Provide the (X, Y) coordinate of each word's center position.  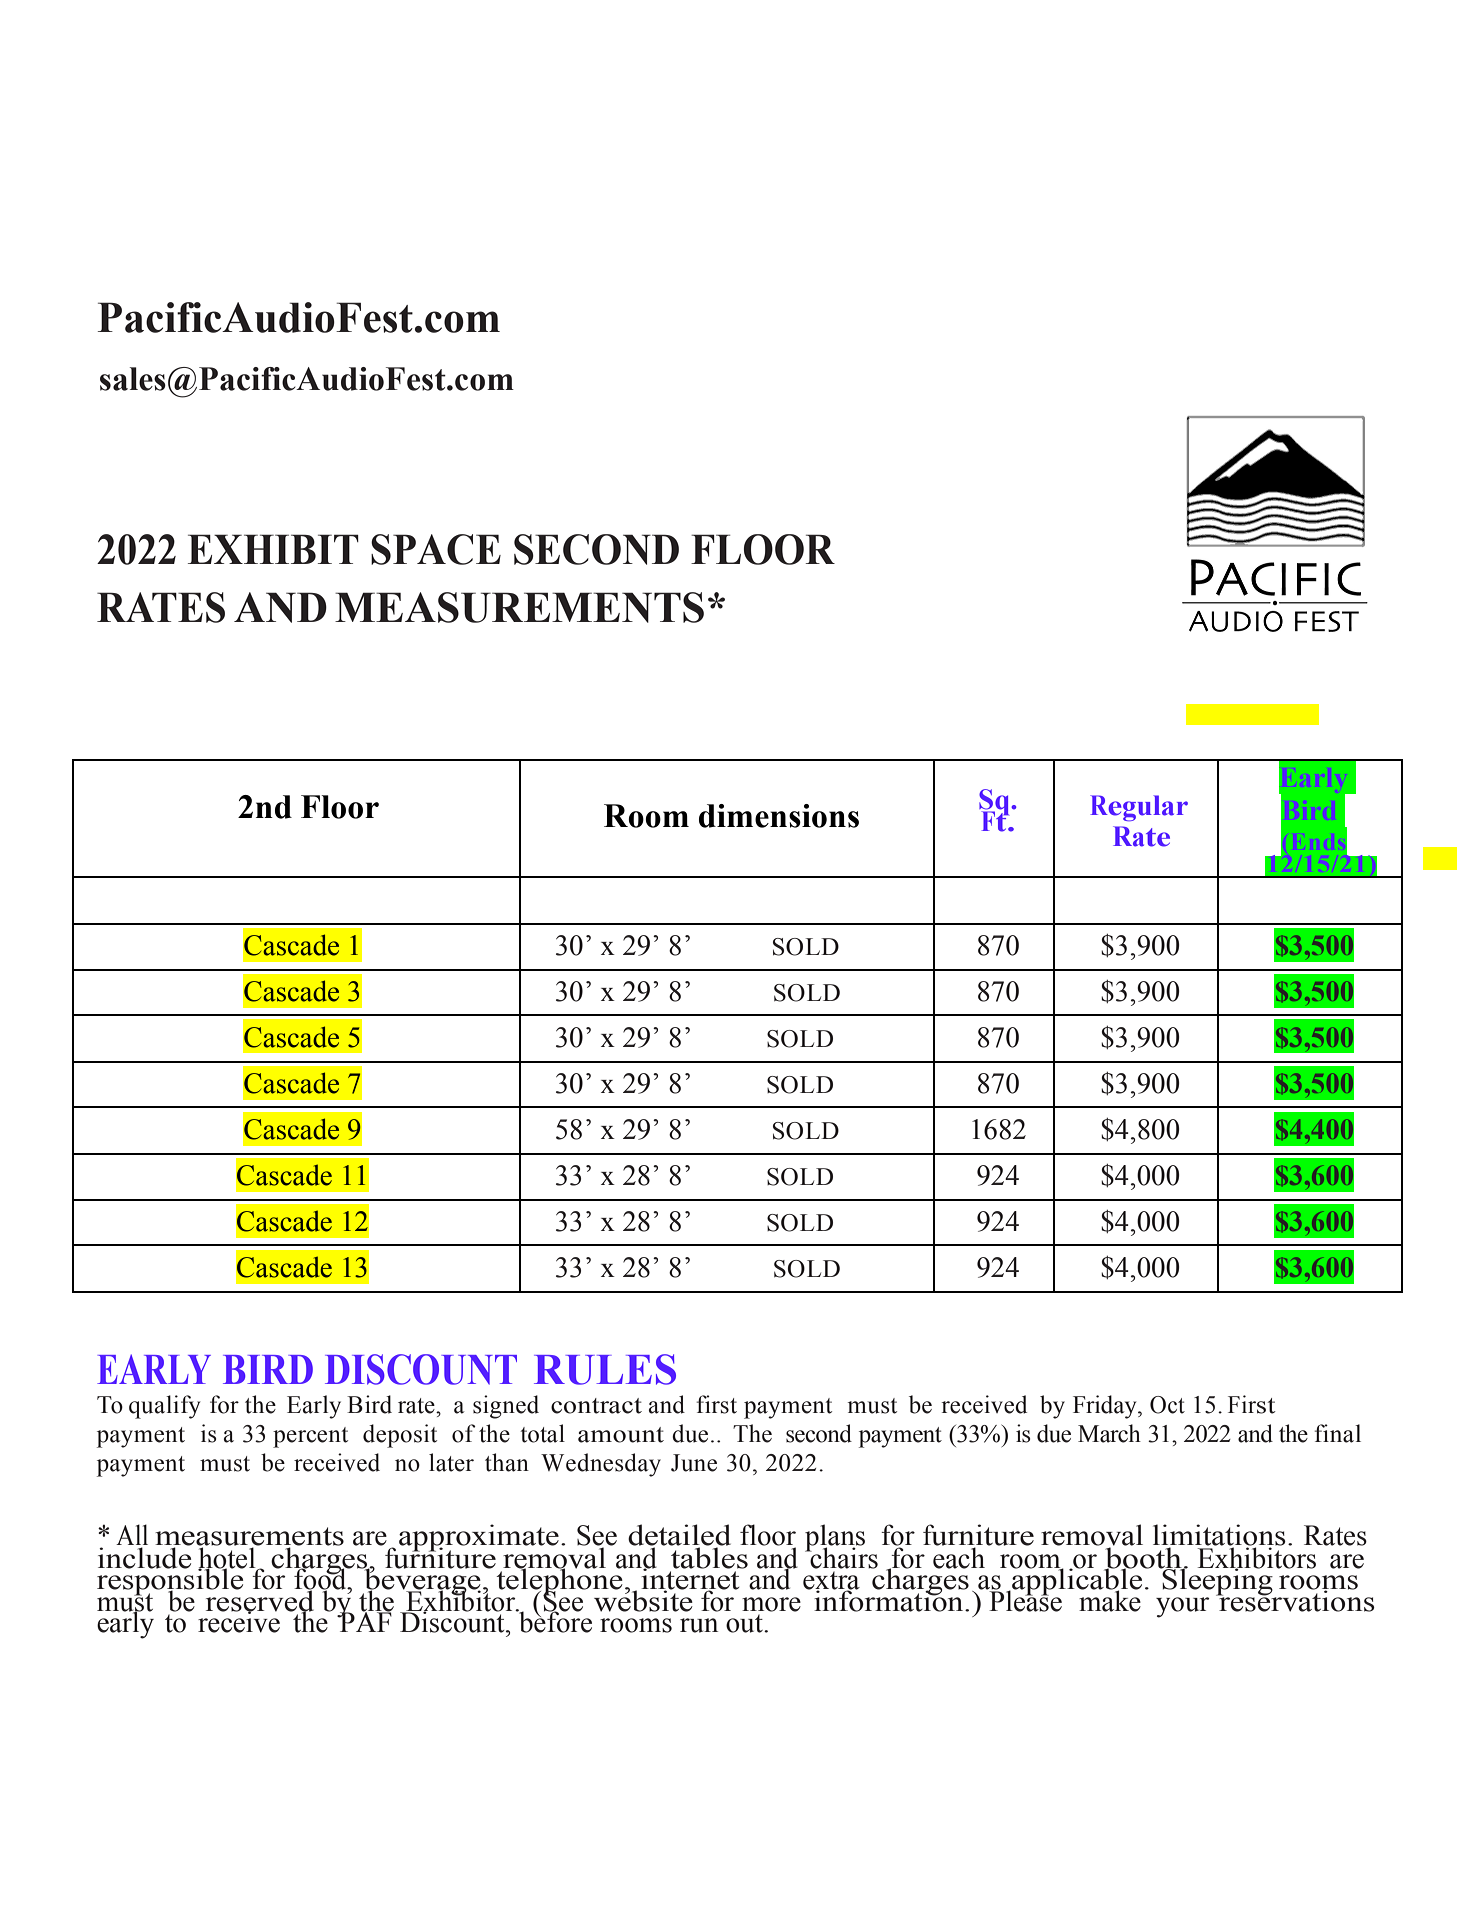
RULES (605, 1369)
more (771, 1604)
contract (596, 1406)
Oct (1167, 1405)
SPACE (436, 549)
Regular (1139, 808)
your (1182, 1607)
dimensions (779, 816)
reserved (258, 1601)
